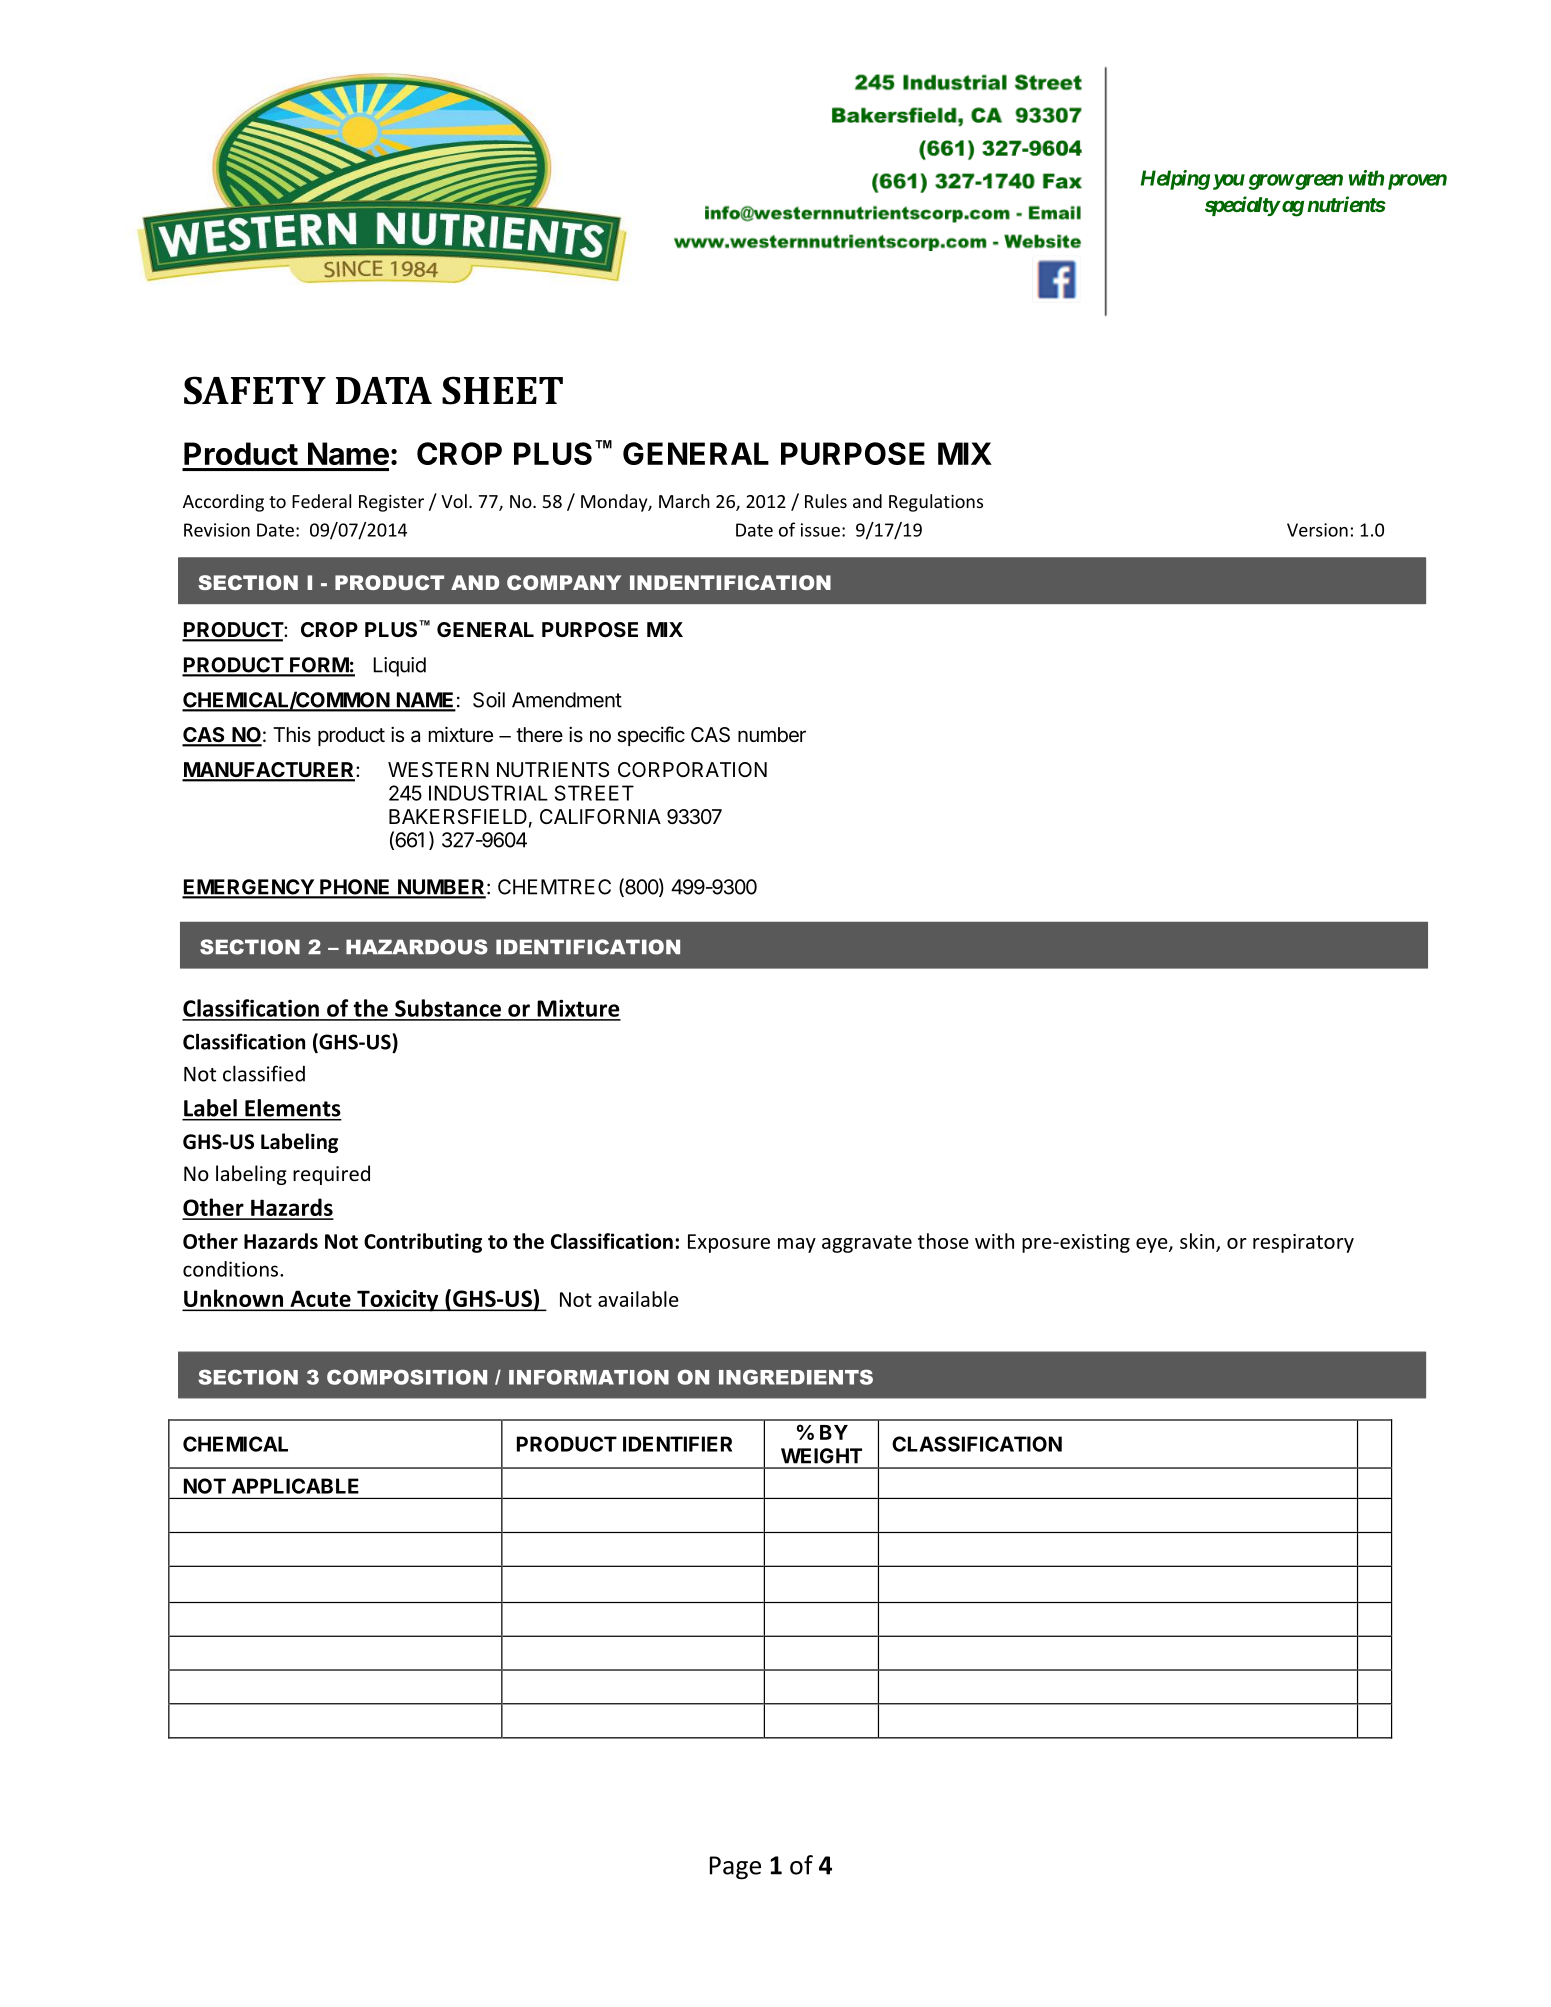 Image resolution: width=1551 pixels, height=2007 pixels. I want to click on skin, so click(1197, 1241).
